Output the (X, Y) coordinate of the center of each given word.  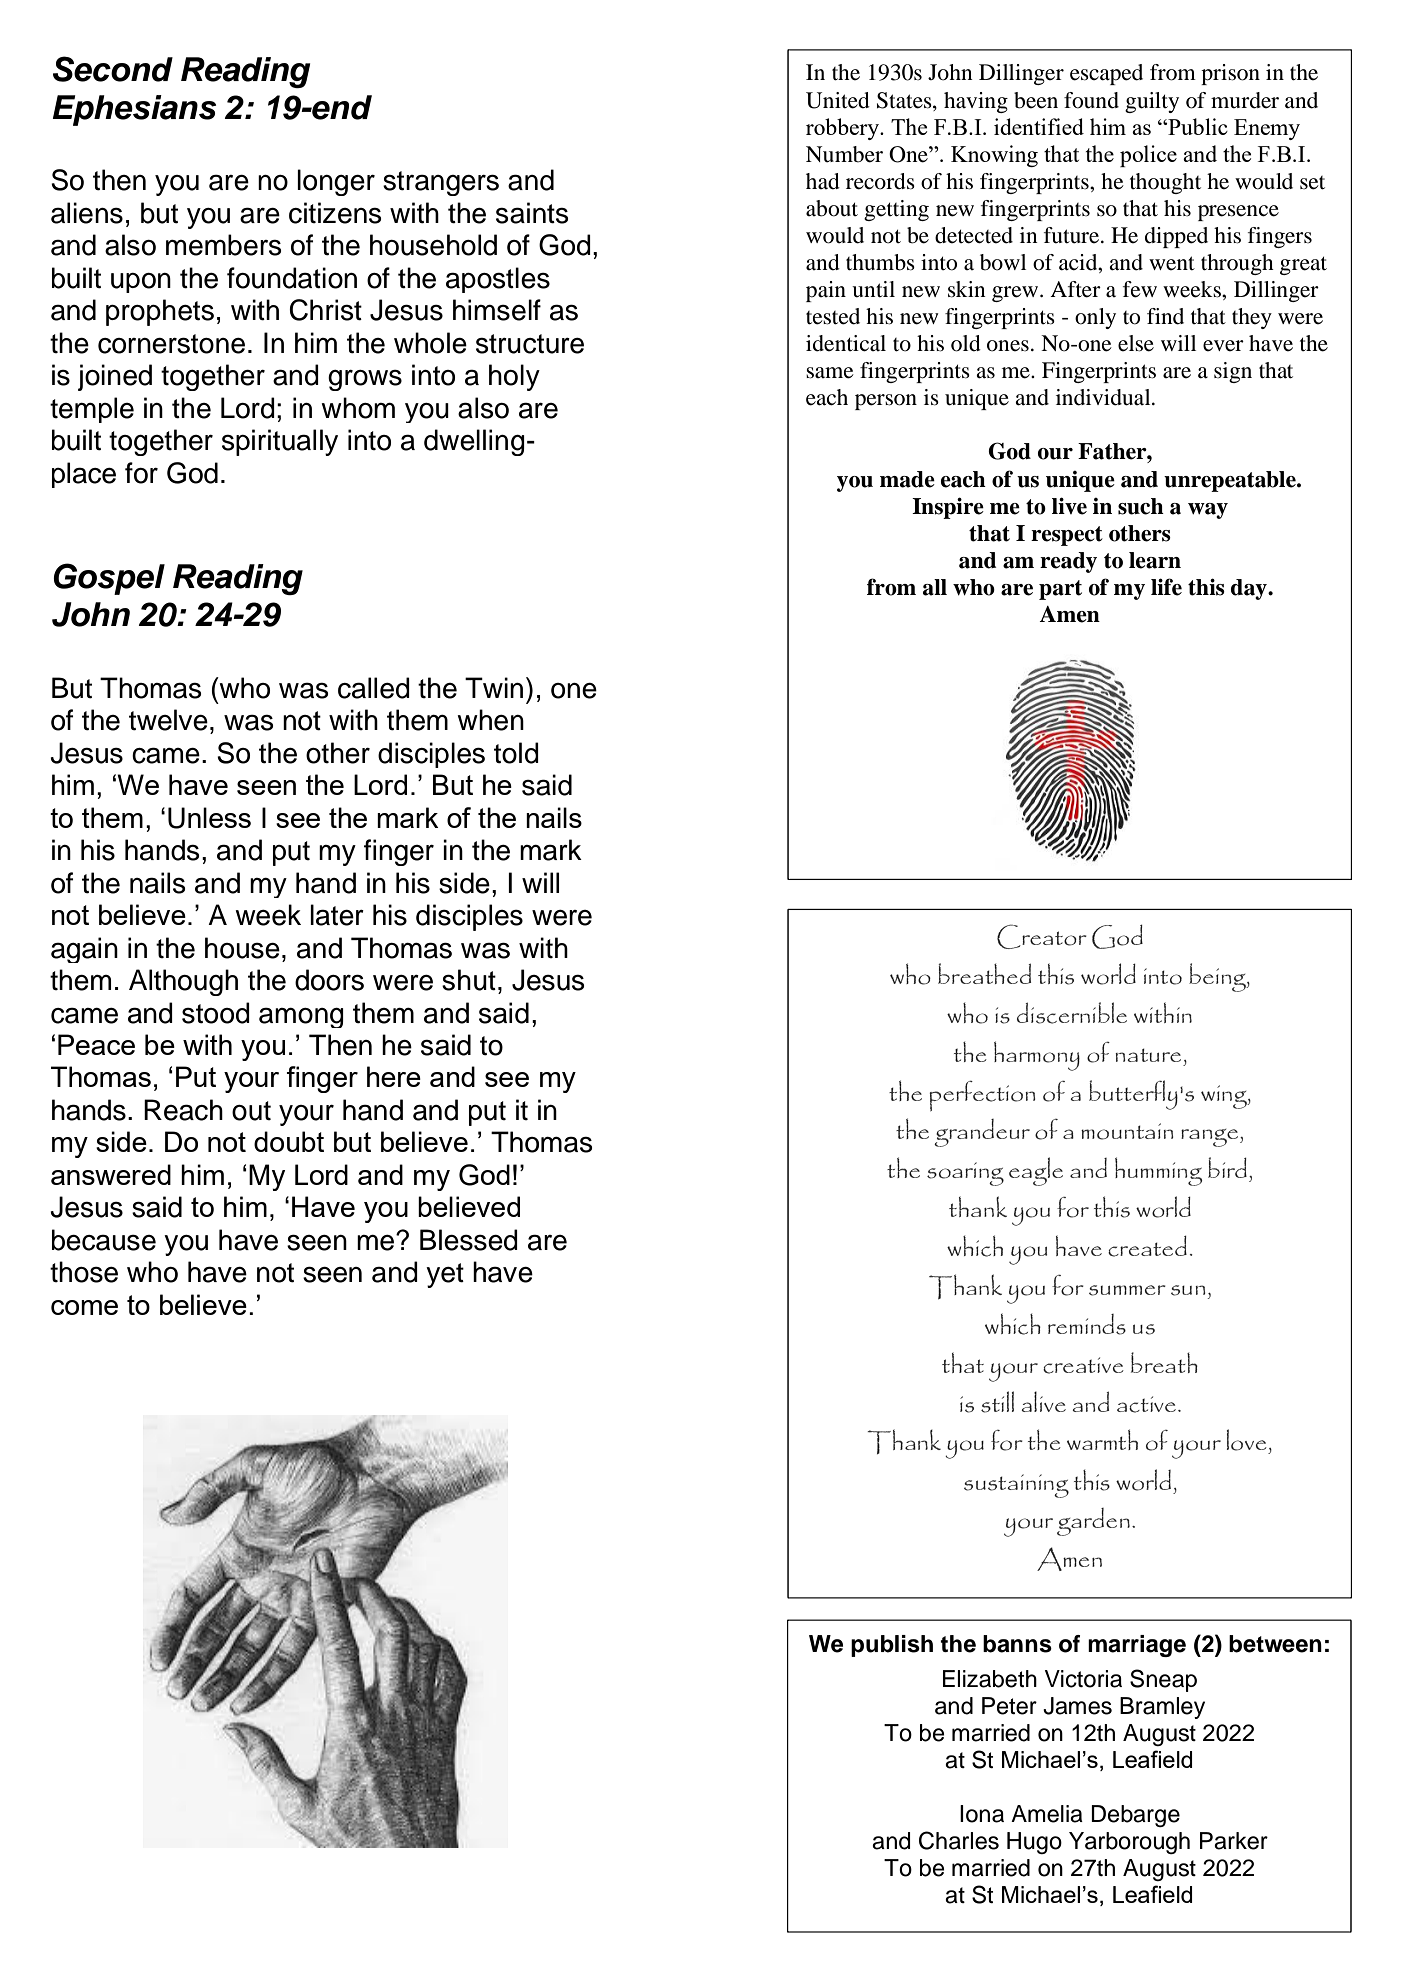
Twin (494, 687)
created (1147, 1246)
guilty (1152, 102)
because (104, 1240)
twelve (168, 720)
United (838, 100)
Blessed (469, 1240)
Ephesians (134, 110)
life (1166, 587)
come (84, 1307)
